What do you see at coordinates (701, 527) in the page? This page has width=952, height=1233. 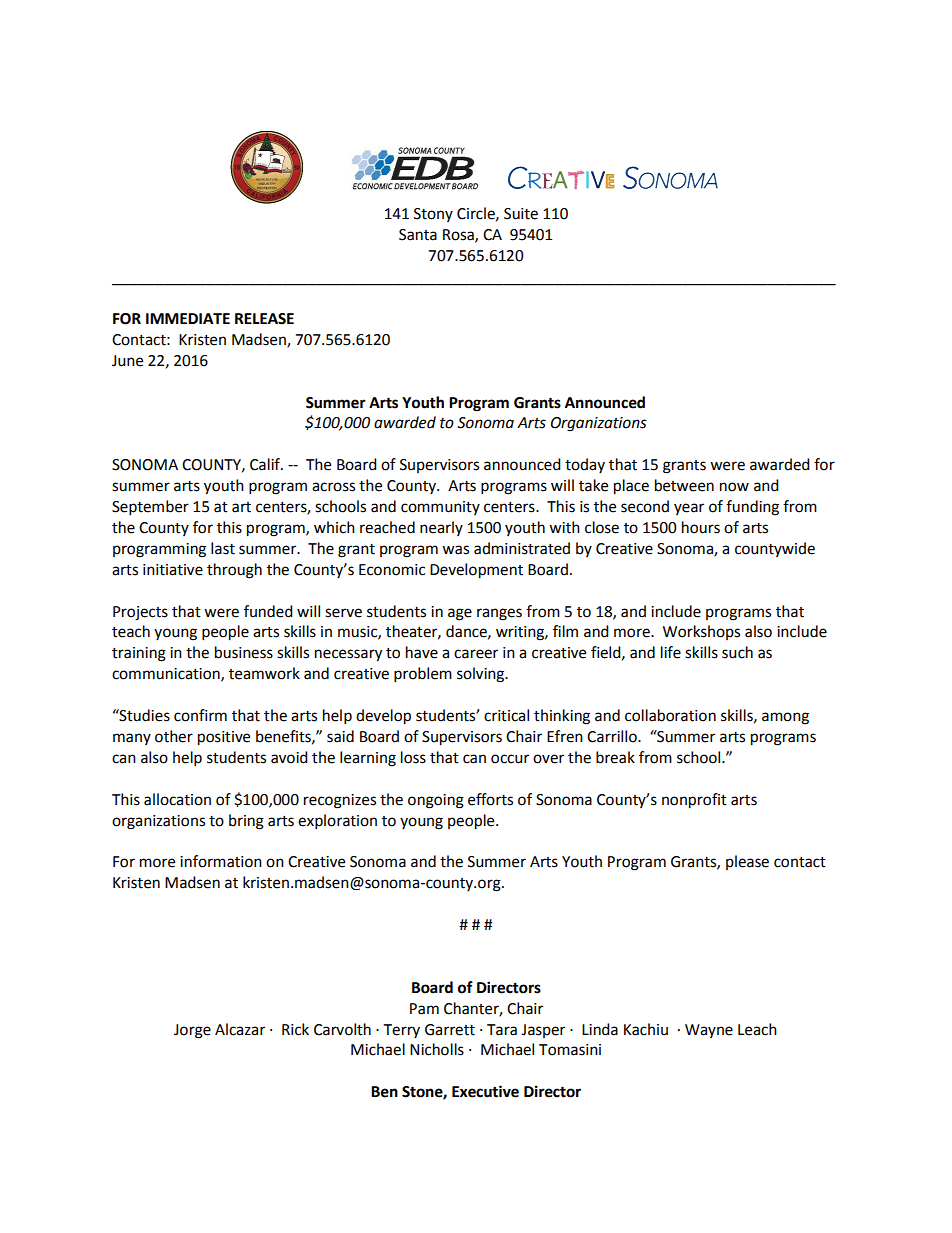 I see `hours` at bounding box center [701, 527].
